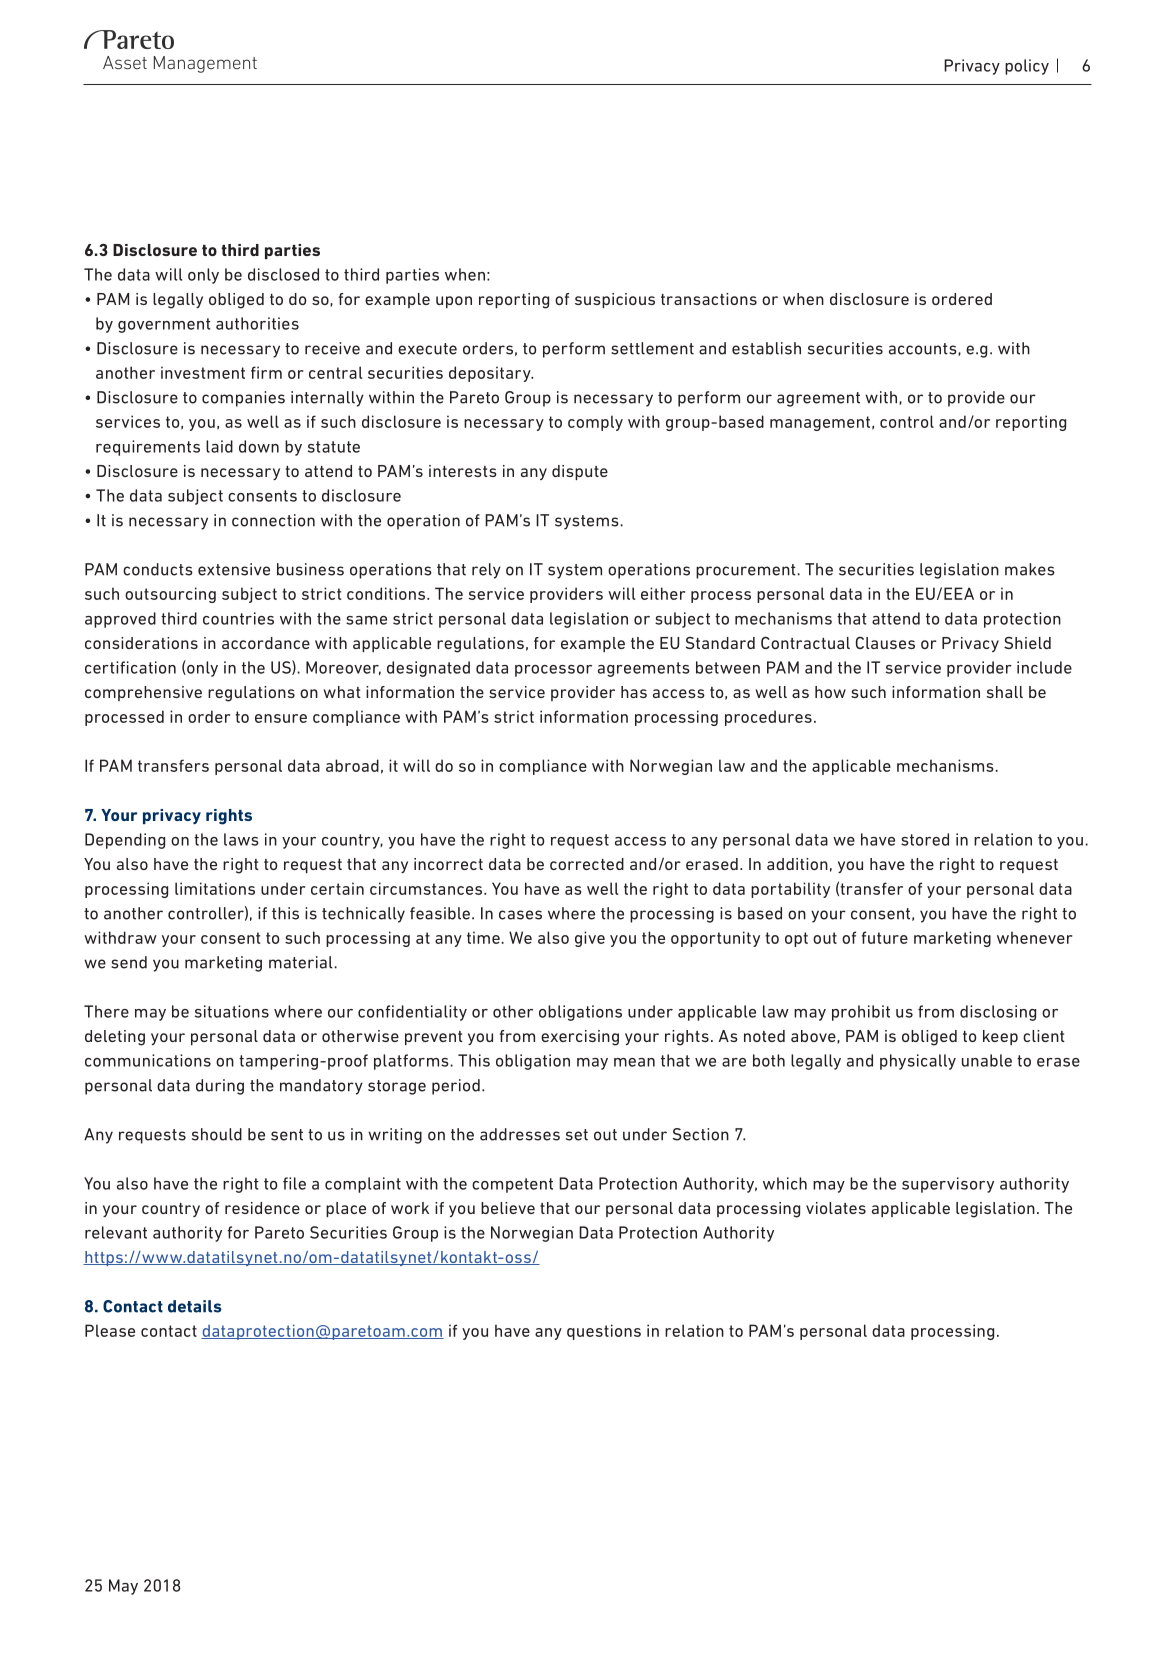 This screenshot has height=1662, width=1175. I want to click on has, so click(634, 692).
